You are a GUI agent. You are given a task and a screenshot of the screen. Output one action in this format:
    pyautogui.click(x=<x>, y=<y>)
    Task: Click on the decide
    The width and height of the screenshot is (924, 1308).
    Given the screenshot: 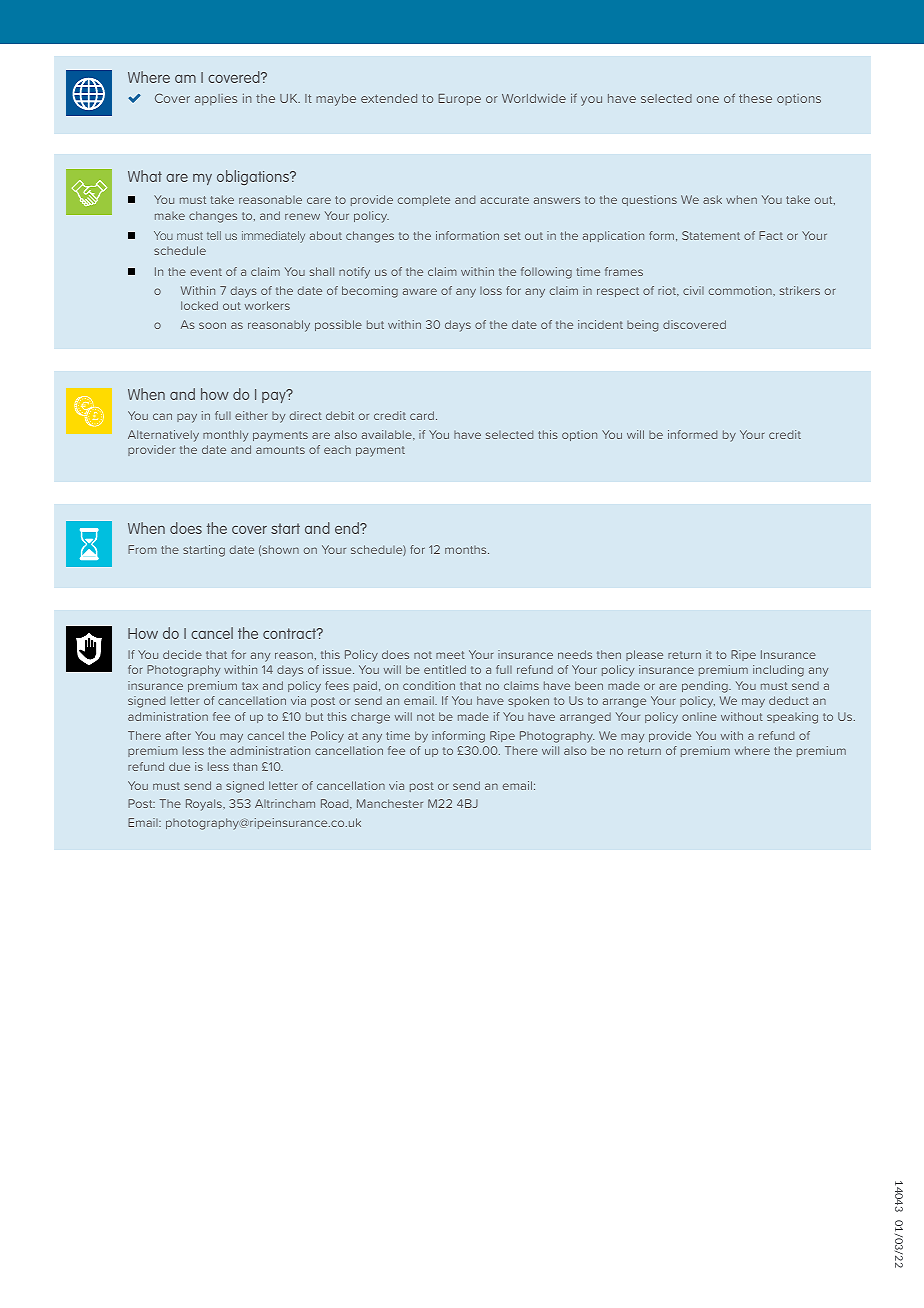 What is the action you would take?
    pyautogui.click(x=182, y=654)
